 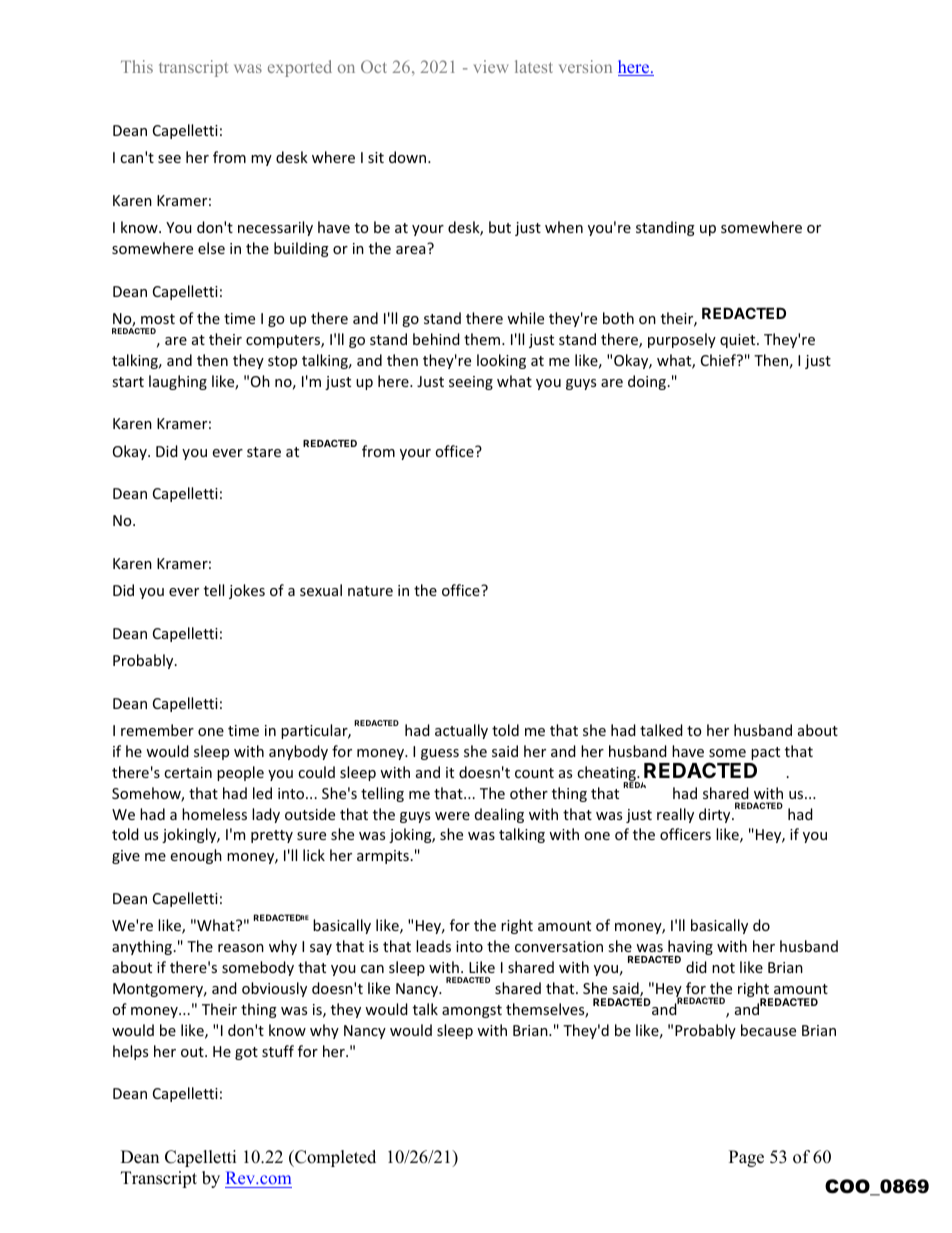 What do you see at coordinates (137, 66) in the page?
I see `This` at bounding box center [137, 66].
